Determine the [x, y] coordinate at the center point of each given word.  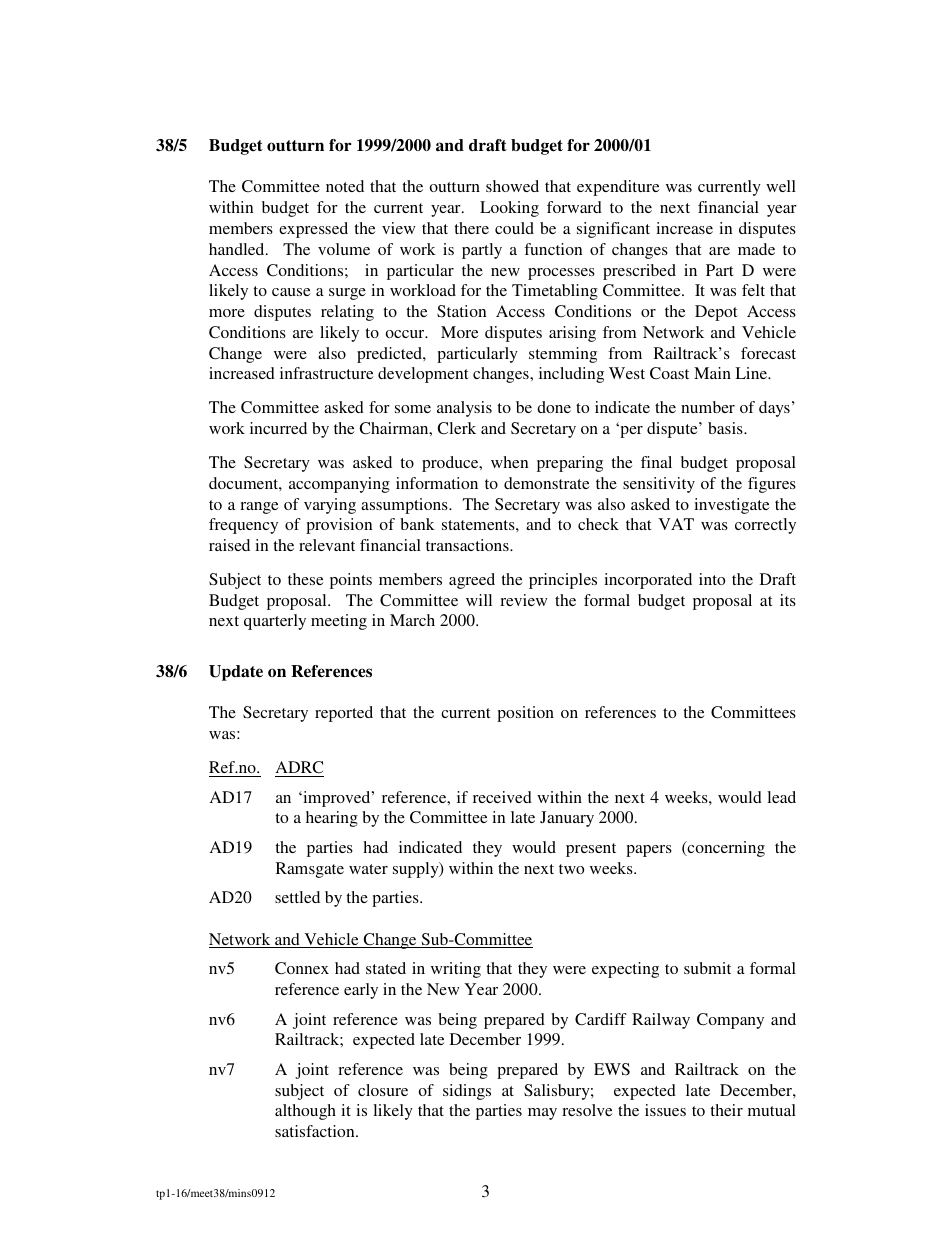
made [756, 249]
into [712, 579]
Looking [509, 209]
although [305, 1112]
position [525, 714]
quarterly [275, 622]
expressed [313, 230]
